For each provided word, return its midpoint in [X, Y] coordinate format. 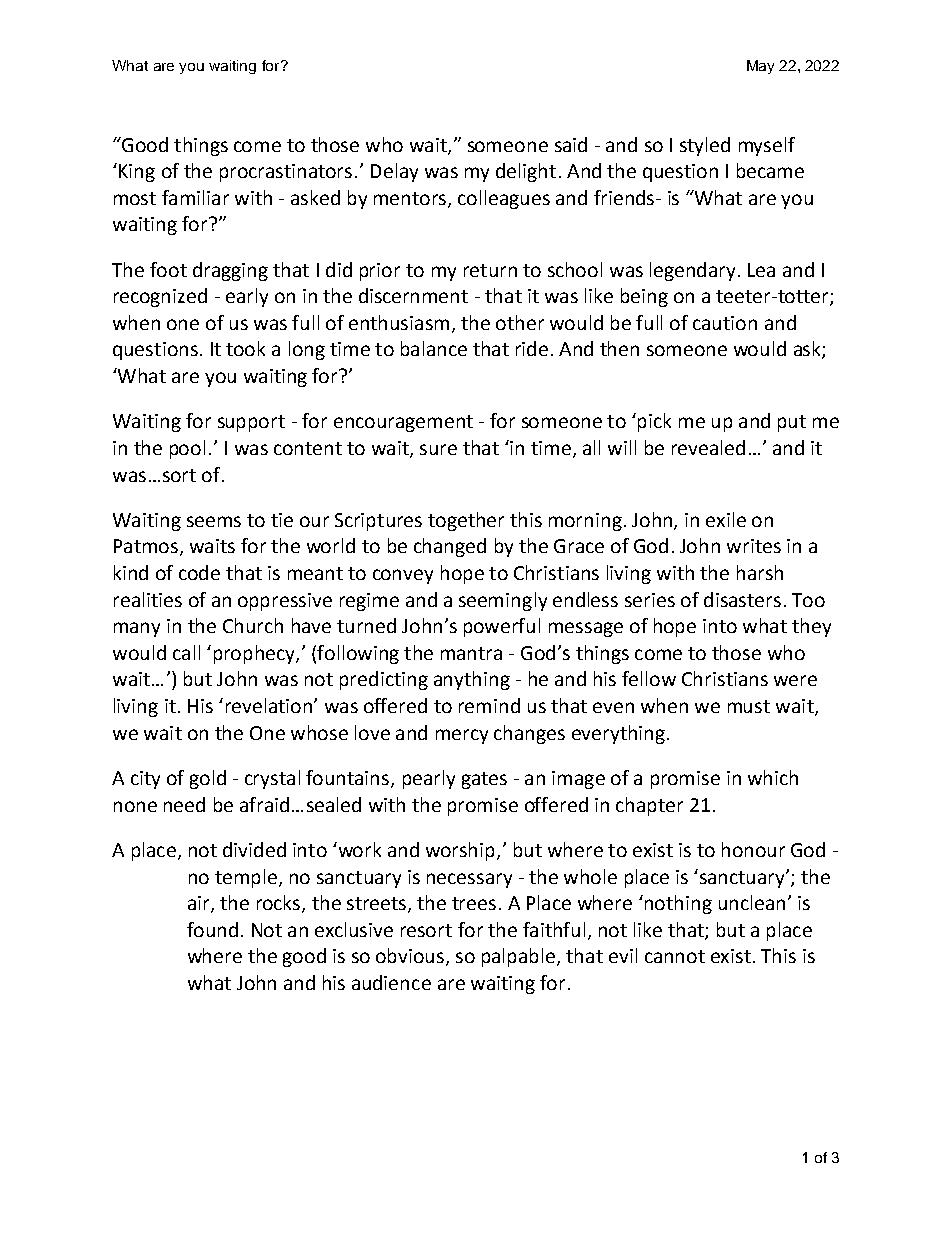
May [760, 67]
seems [214, 521]
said [571, 144]
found [212, 929]
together [466, 521]
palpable [520, 957]
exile [726, 519]
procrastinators [286, 173]
